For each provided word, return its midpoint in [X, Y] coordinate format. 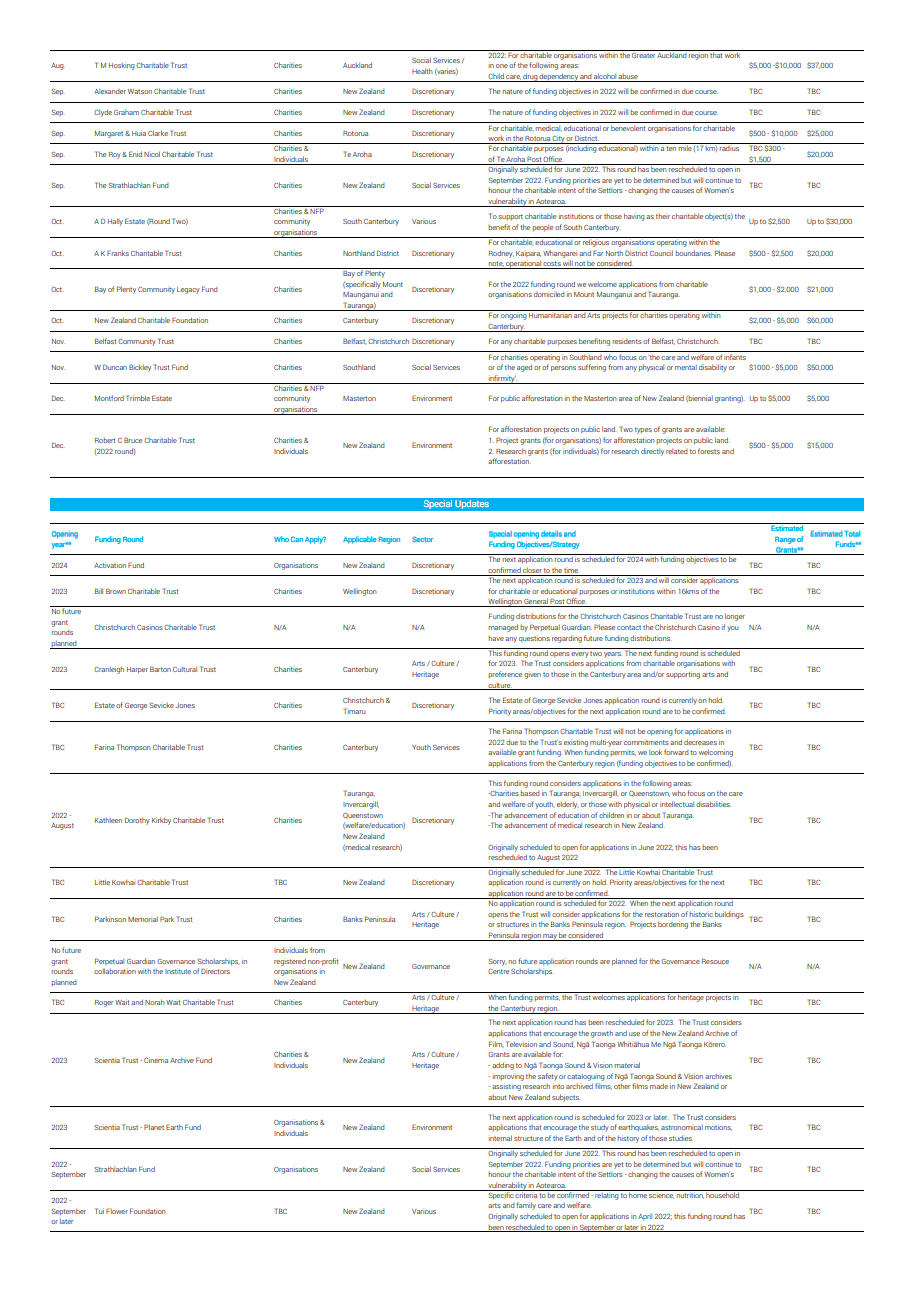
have [496, 638]
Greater [644, 54]
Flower [117, 1211]
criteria [526, 1194]
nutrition [690, 1194]
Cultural [185, 669]
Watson [140, 91]
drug [530, 77]
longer [735, 617]
